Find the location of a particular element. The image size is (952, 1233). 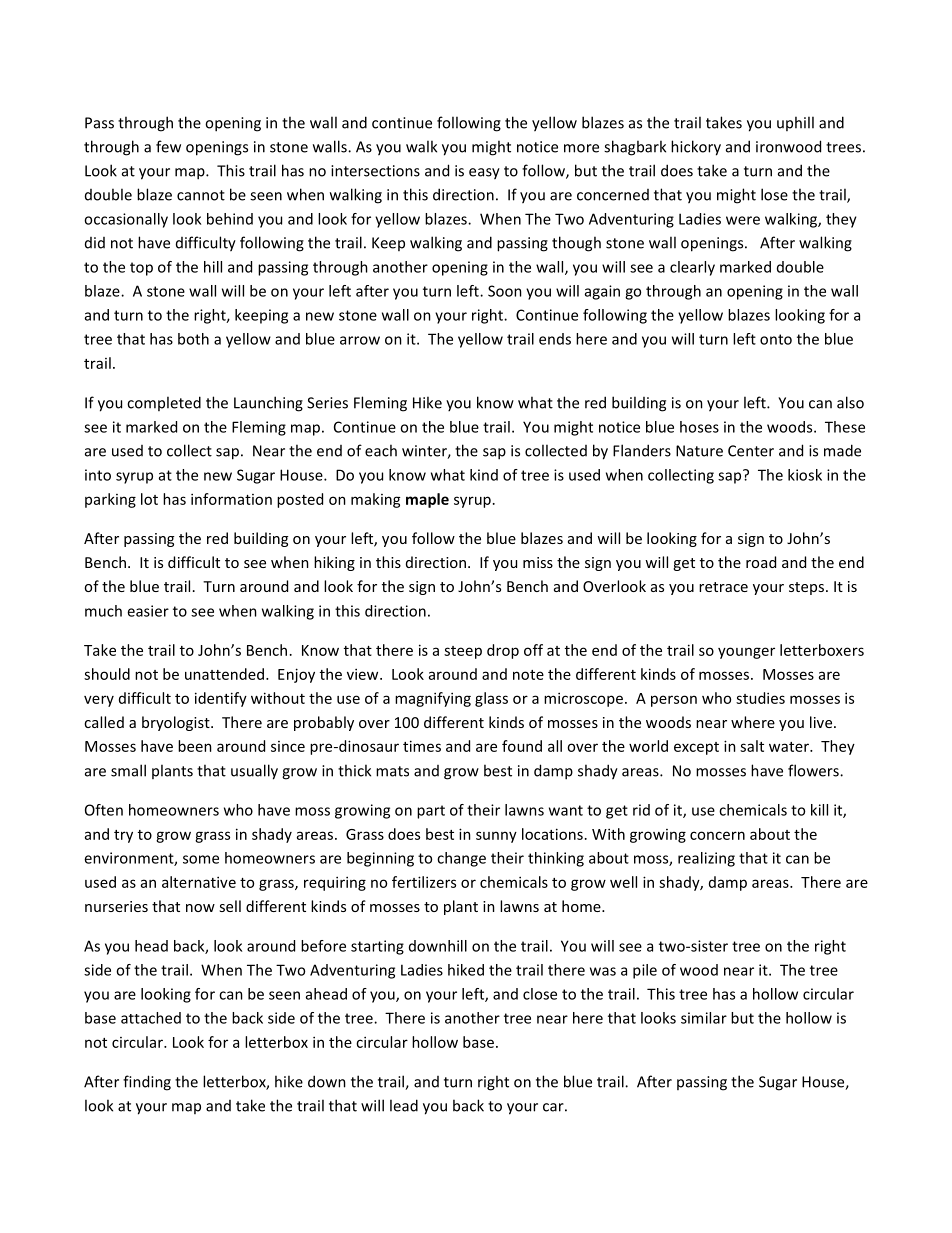

were is located at coordinates (743, 220).
